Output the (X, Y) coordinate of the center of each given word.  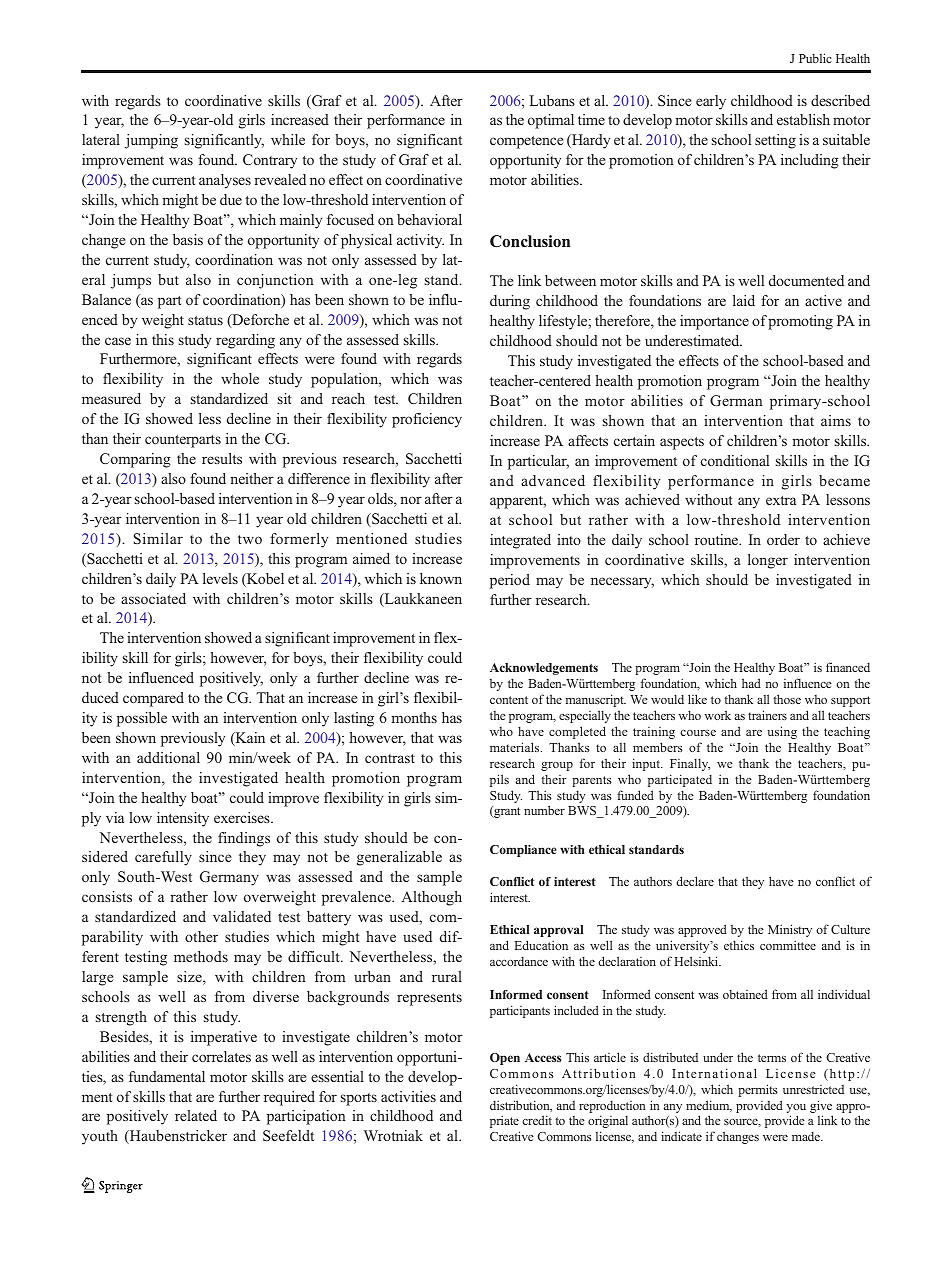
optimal (551, 121)
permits (758, 1090)
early (711, 102)
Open (505, 1059)
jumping (151, 141)
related (196, 1115)
